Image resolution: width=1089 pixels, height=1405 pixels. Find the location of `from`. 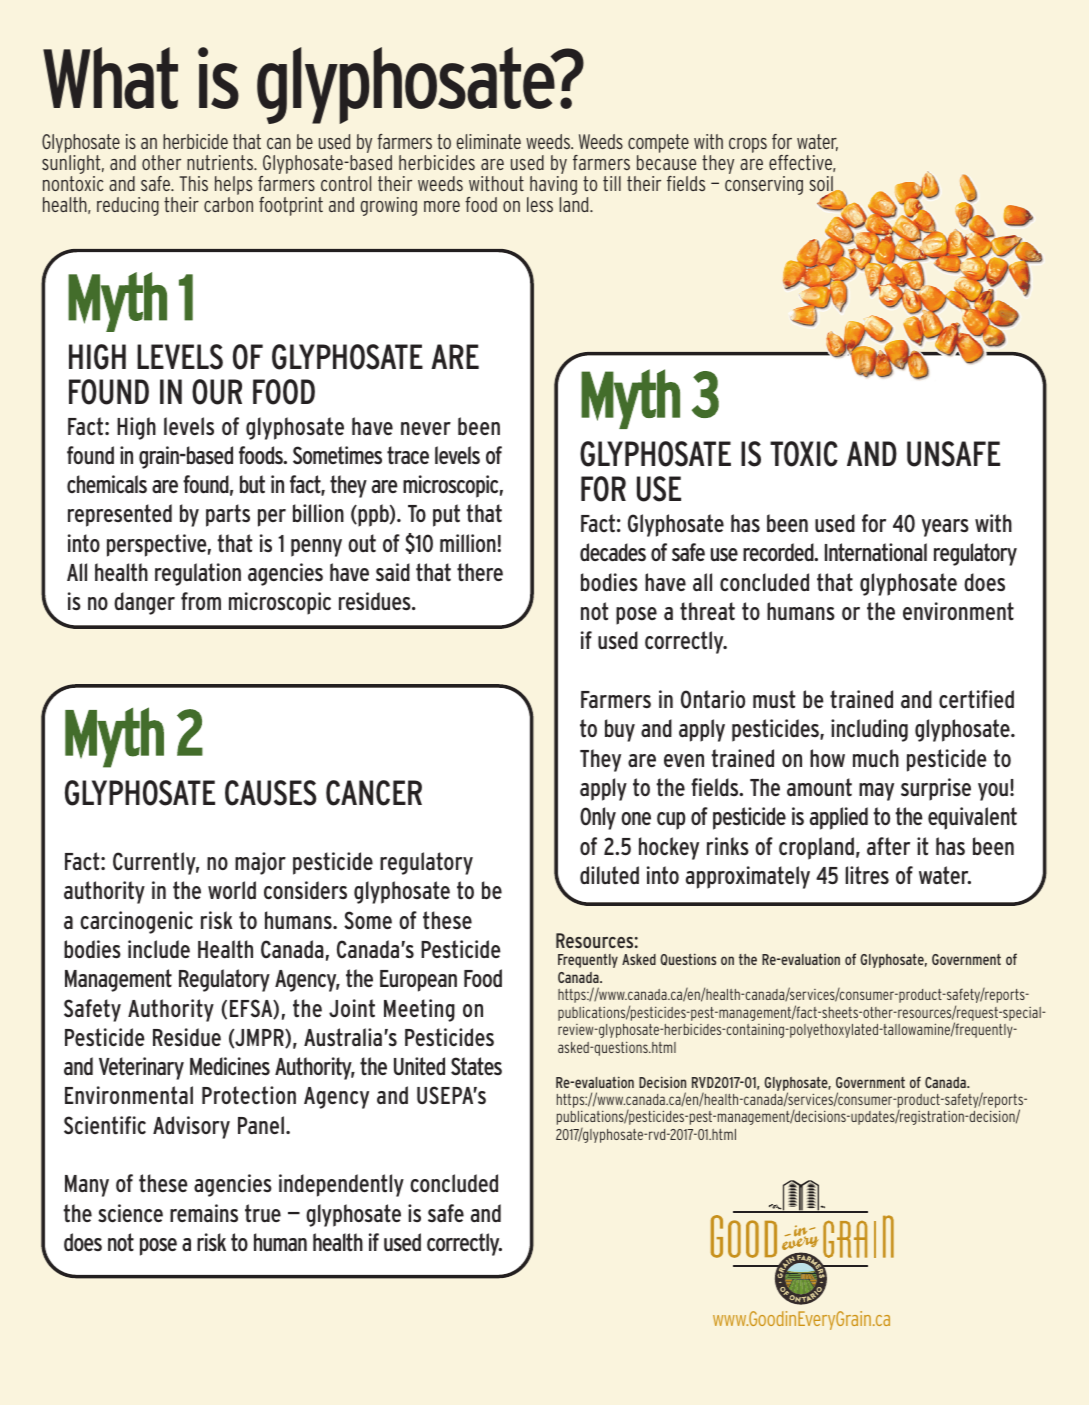

from is located at coordinates (201, 601).
